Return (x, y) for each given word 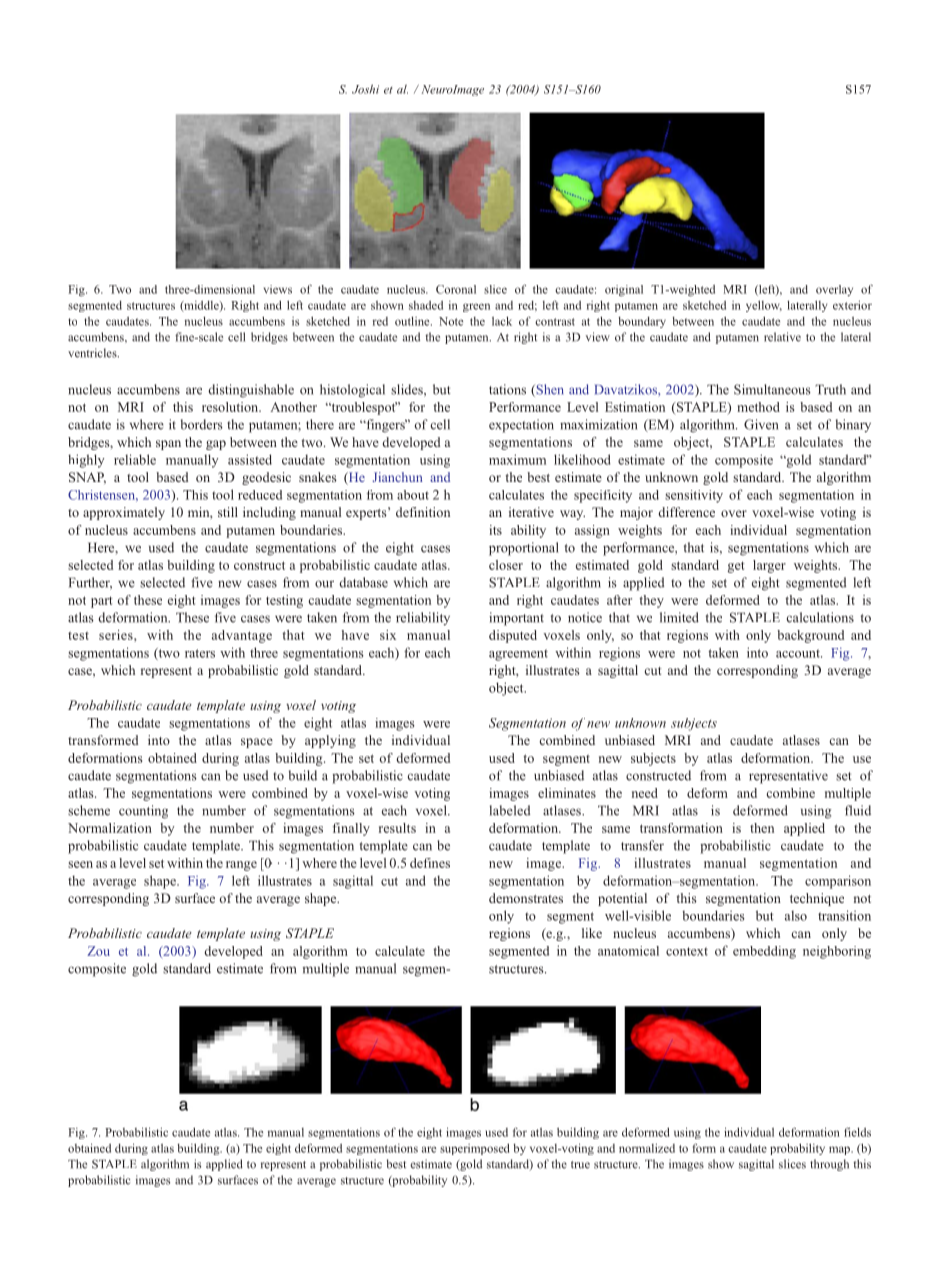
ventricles (93, 353)
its (495, 530)
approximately (124, 513)
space (257, 743)
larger (769, 566)
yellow (764, 306)
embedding (764, 952)
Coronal (456, 289)
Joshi (365, 89)
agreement (518, 655)
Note (451, 321)
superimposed (474, 1149)
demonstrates (526, 898)
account (799, 653)
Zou (98, 951)
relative (782, 337)
